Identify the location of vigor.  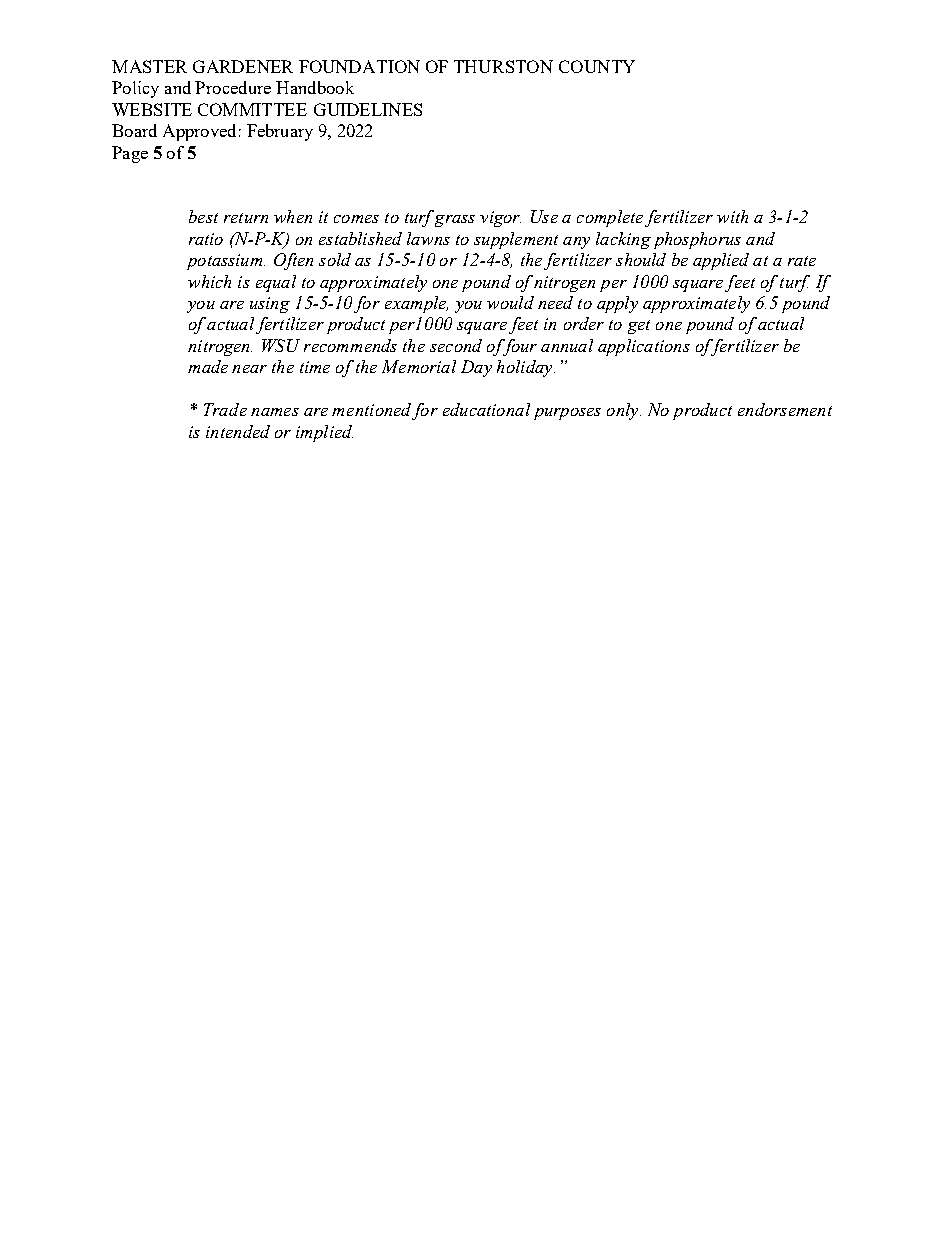
(500, 219).
